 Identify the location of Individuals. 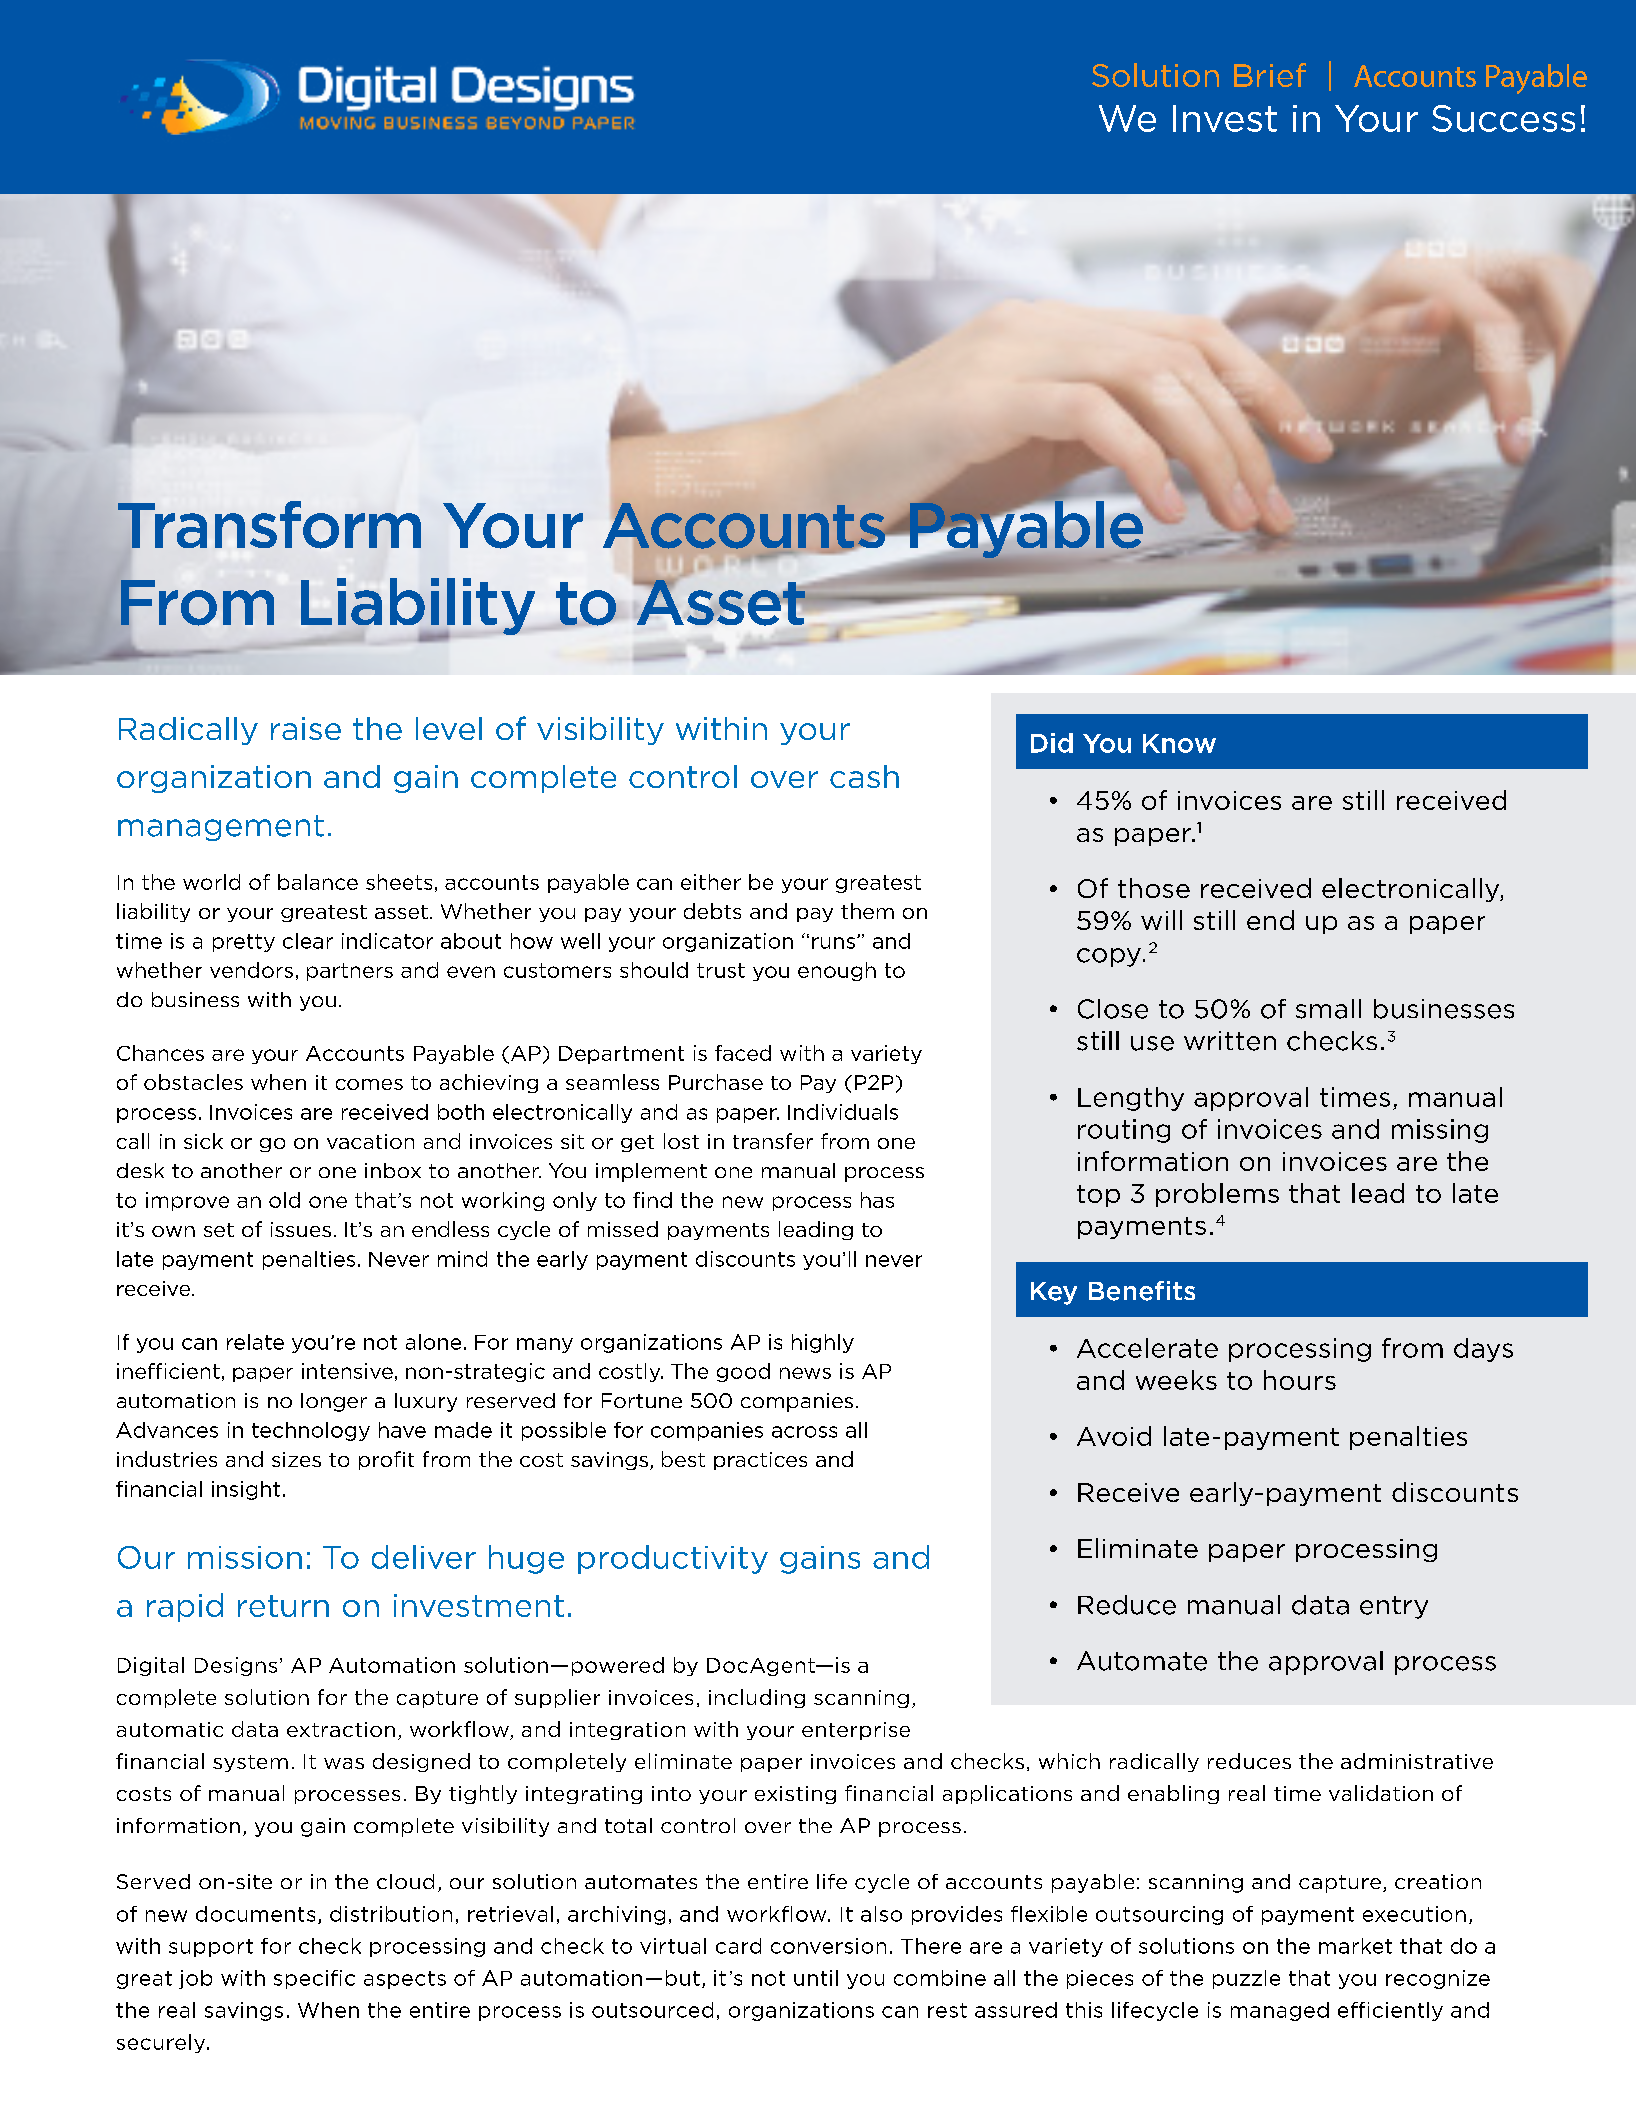
(843, 1112).
